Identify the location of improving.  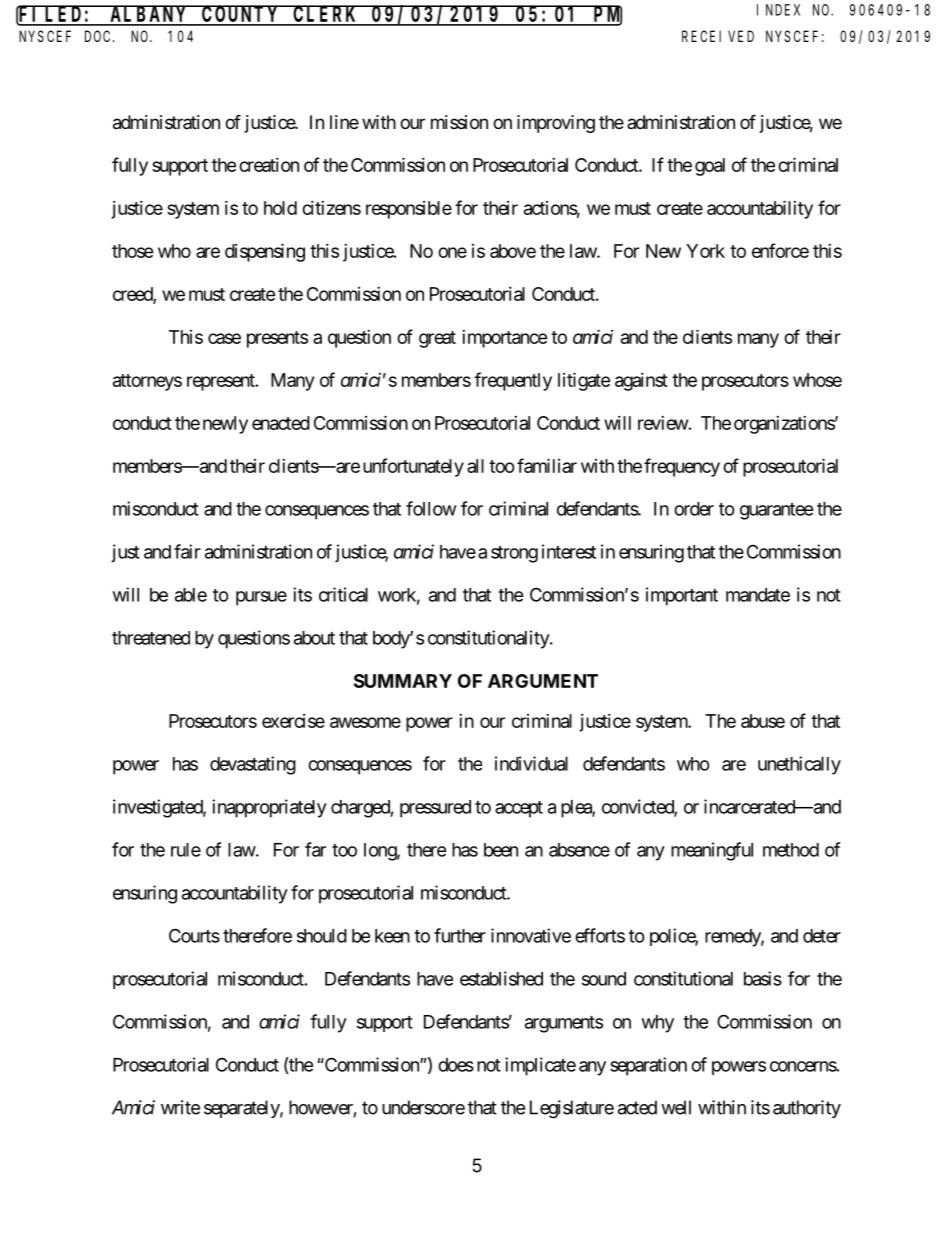
(556, 124).
